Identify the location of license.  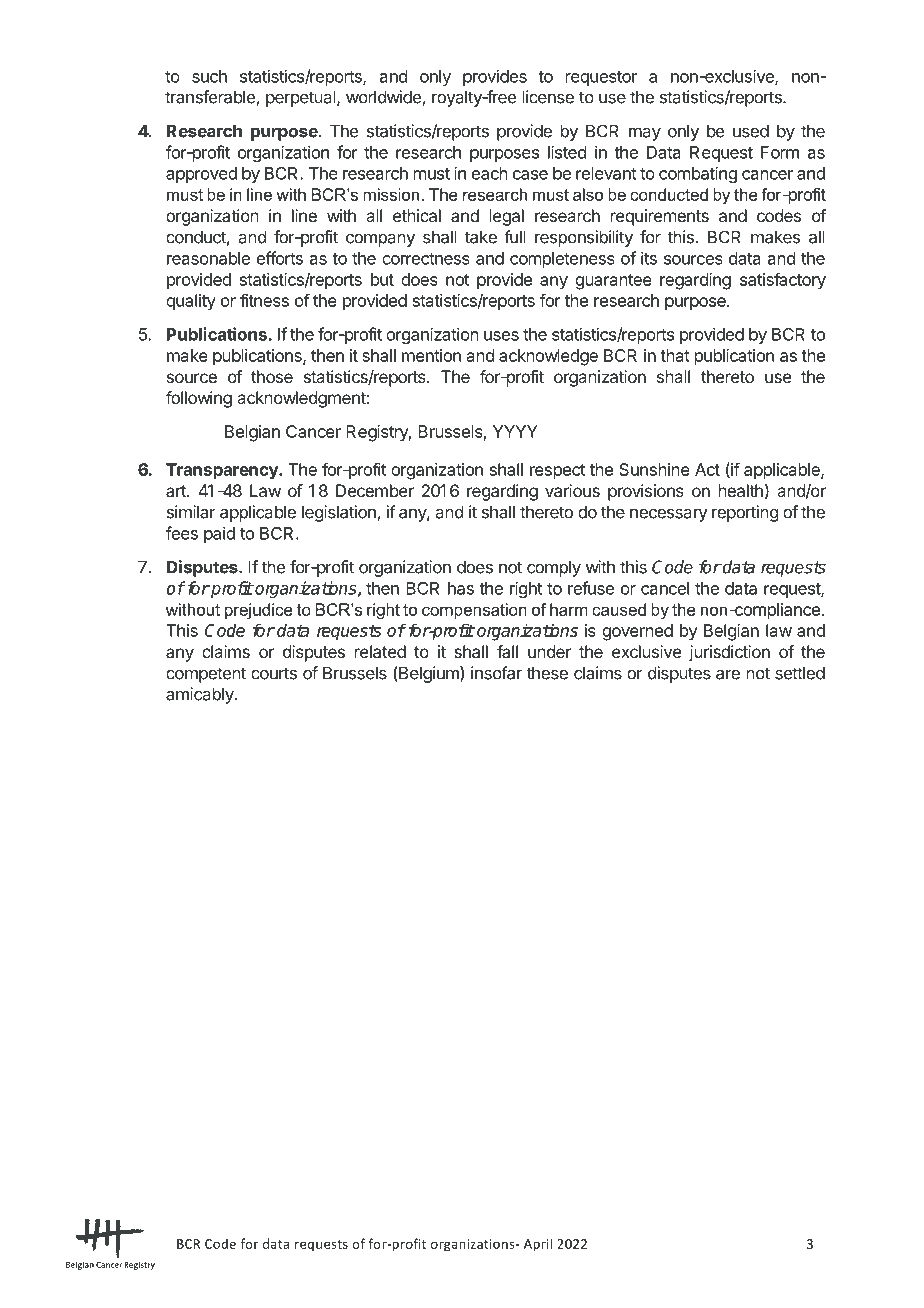
(548, 97).
